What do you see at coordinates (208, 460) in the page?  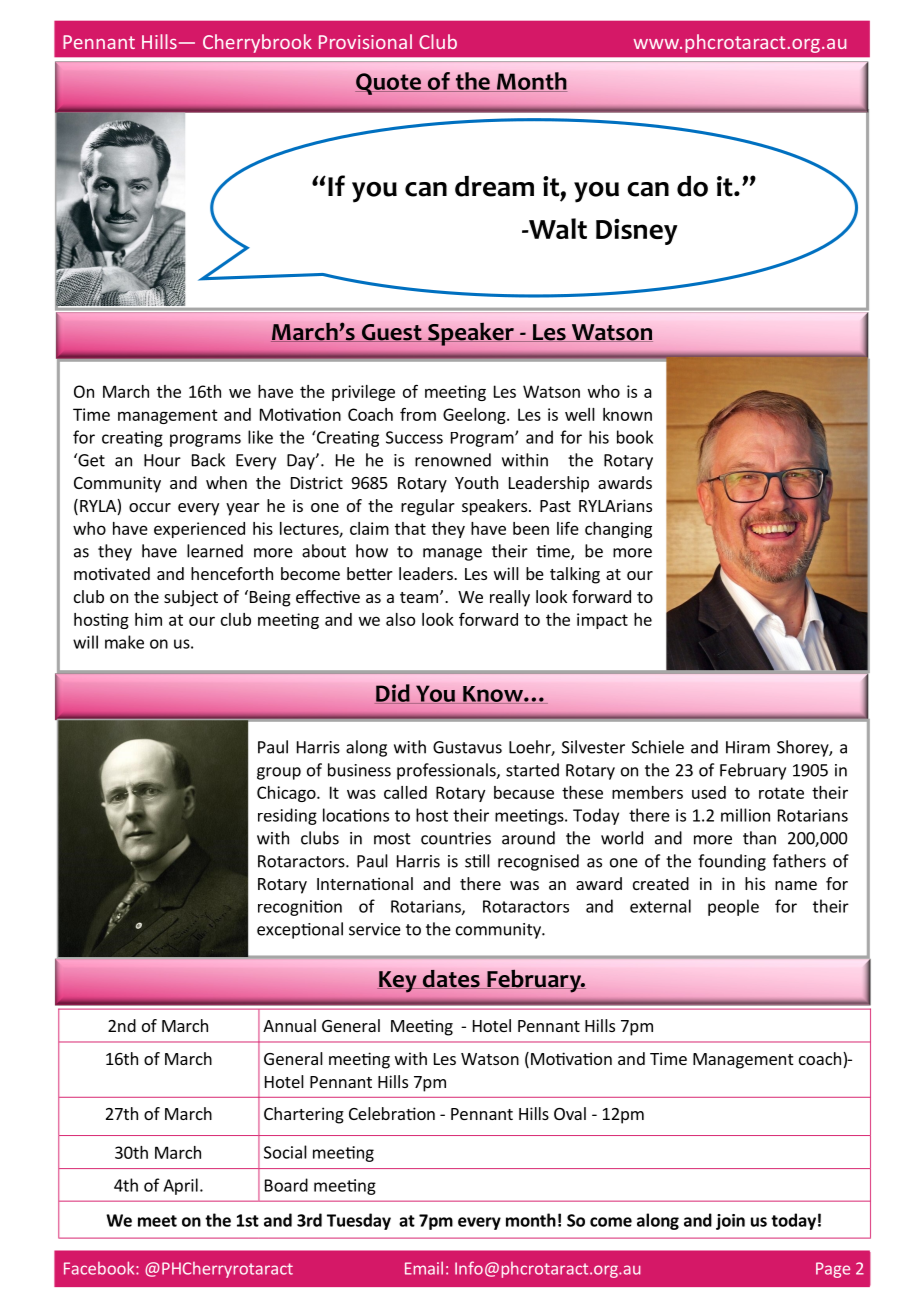 I see `Back` at bounding box center [208, 460].
